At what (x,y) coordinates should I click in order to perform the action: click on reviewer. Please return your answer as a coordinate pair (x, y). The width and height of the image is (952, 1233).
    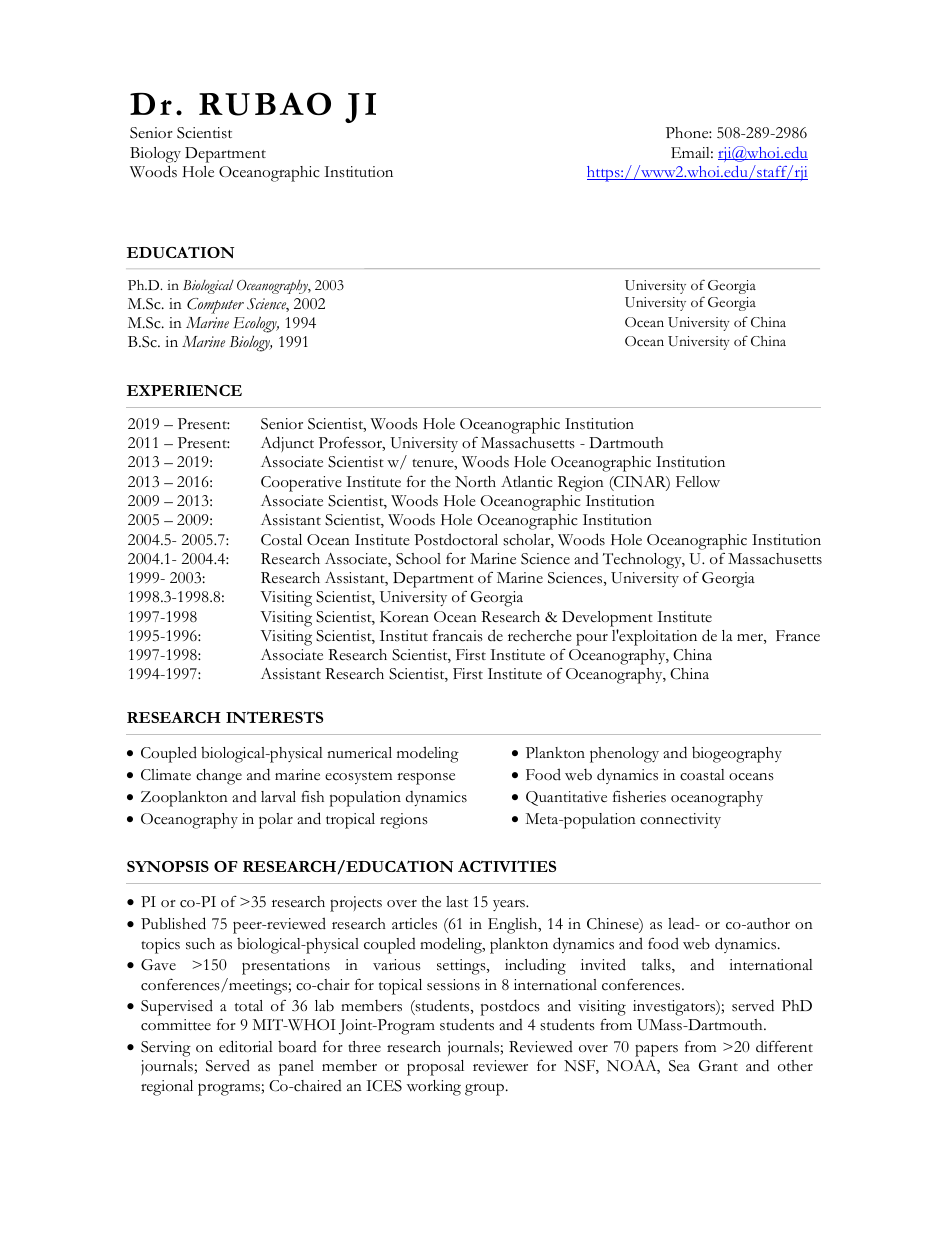
    Looking at the image, I should click on (500, 1066).
